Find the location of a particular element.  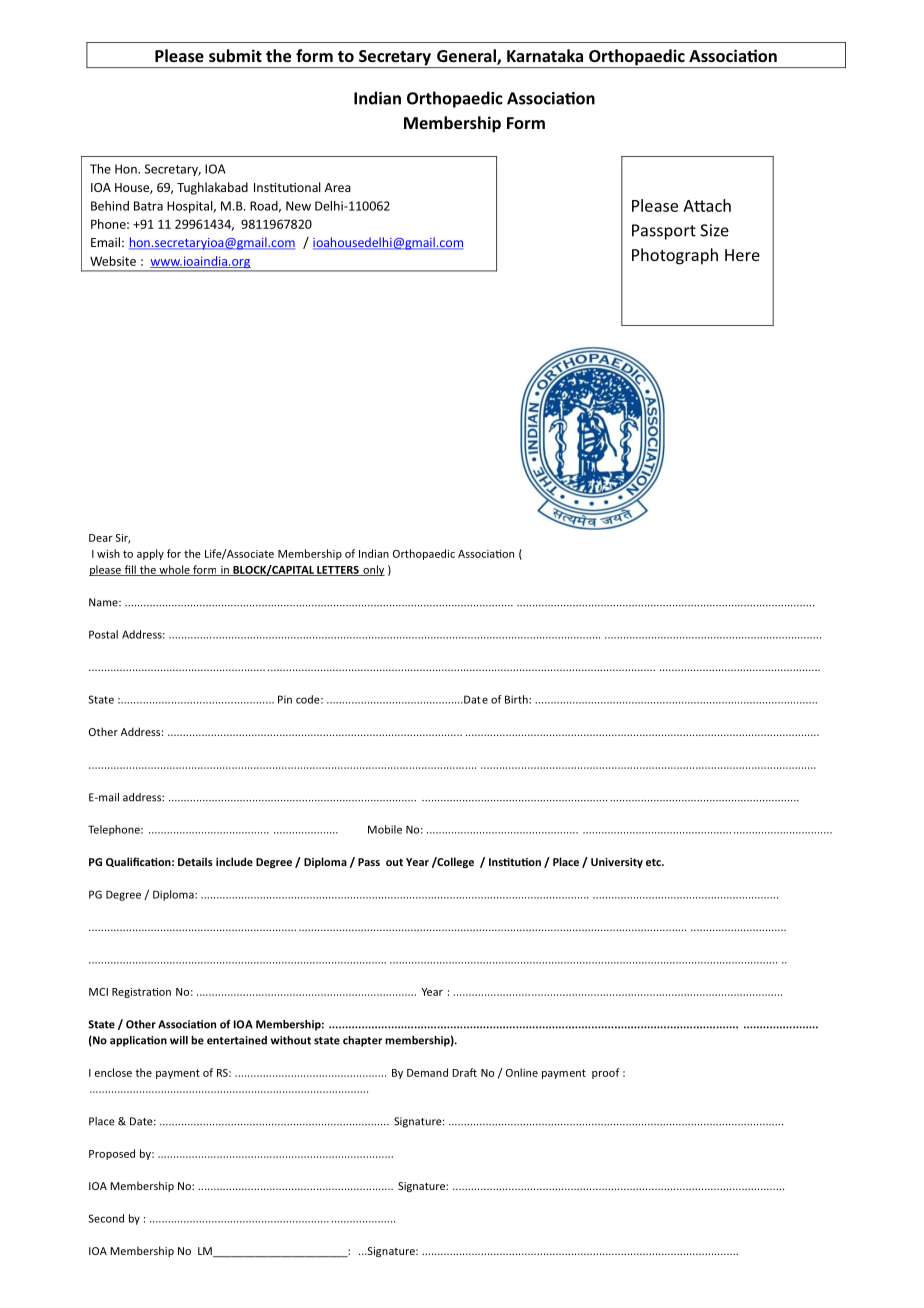

Karnataka is located at coordinates (545, 55).
